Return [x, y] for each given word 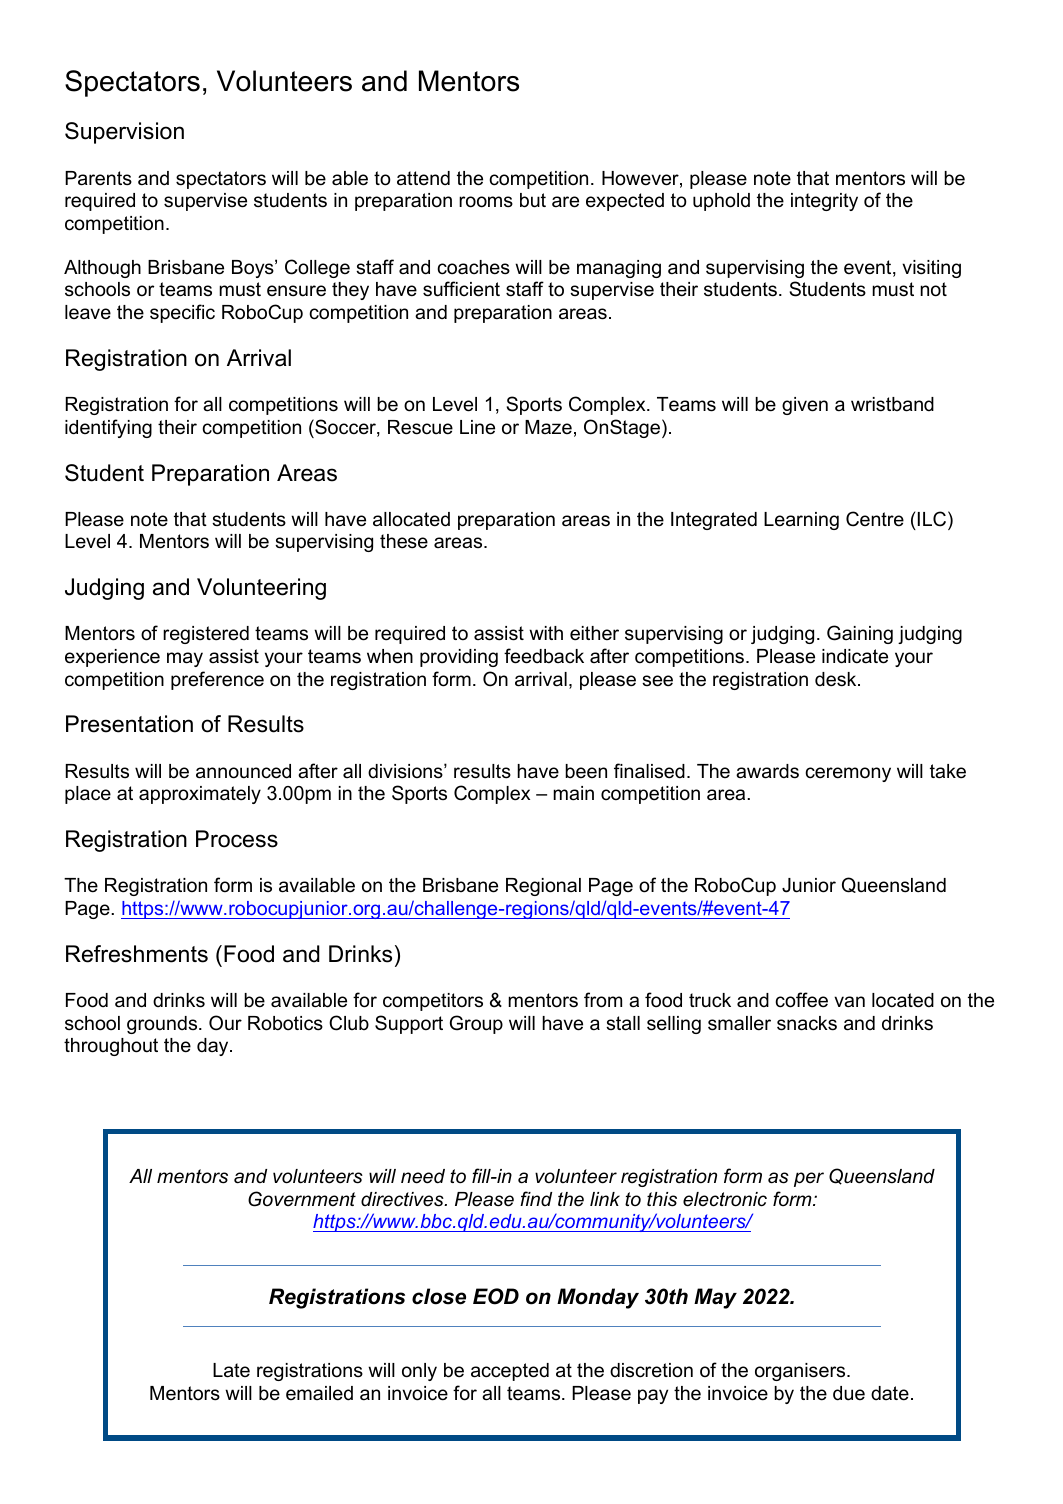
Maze [548, 427]
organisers [801, 1372]
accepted [510, 1372]
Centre [875, 519]
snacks [807, 1023]
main [573, 793]
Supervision [124, 133]
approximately [200, 795]
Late [231, 1370]
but [533, 200]
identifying [108, 428]
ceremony [848, 774]
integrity [824, 202]
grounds [163, 1025]
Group [476, 1024]
